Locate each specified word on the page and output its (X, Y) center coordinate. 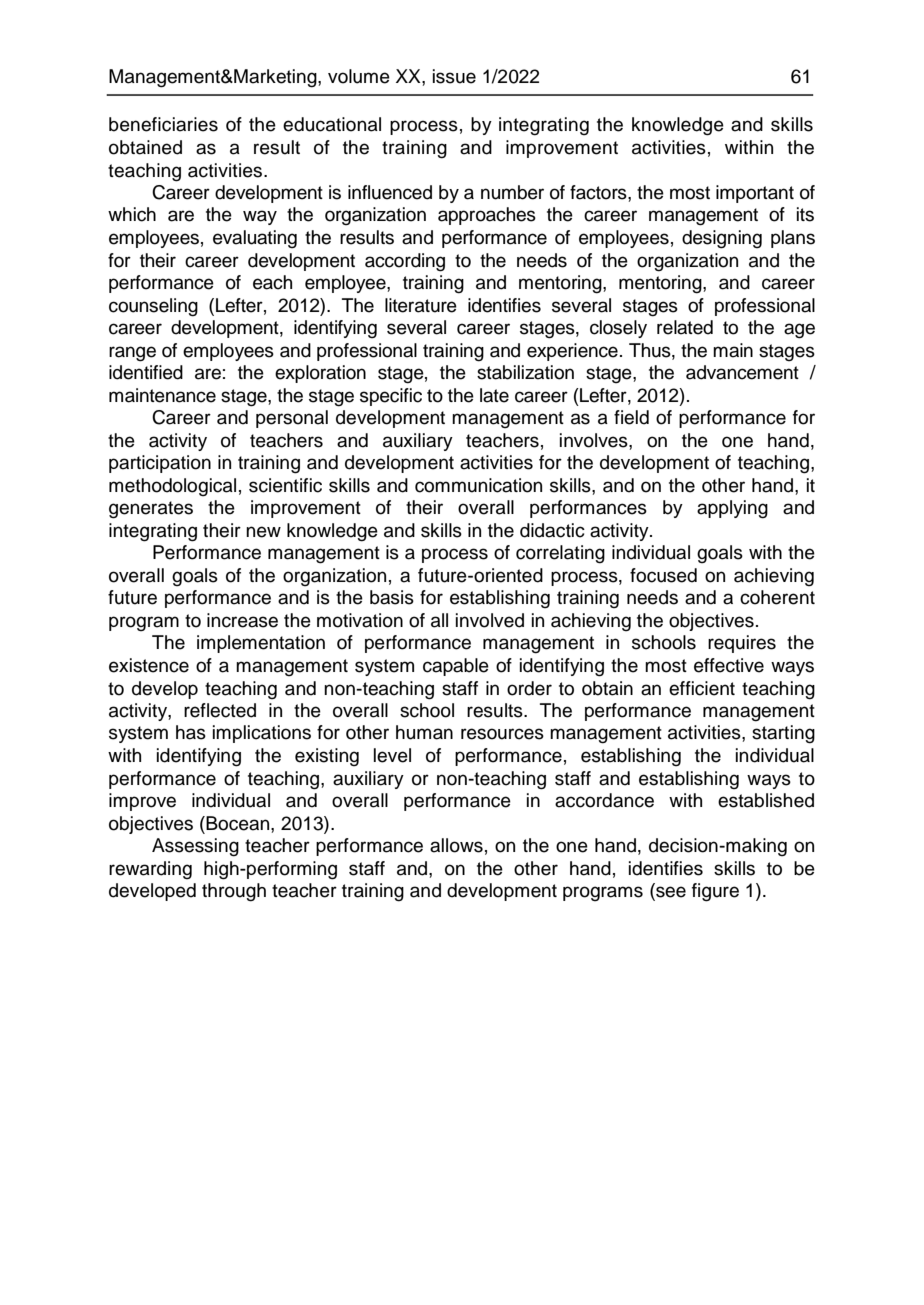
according (405, 262)
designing (722, 239)
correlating (560, 554)
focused (663, 575)
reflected (220, 710)
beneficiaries (163, 124)
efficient (702, 688)
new (263, 532)
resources (502, 734)
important (755, 194)
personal (292, 419)
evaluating (255, 239)
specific (391, 397)
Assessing (195, 847)
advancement (742, 372)
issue (454, 76)
